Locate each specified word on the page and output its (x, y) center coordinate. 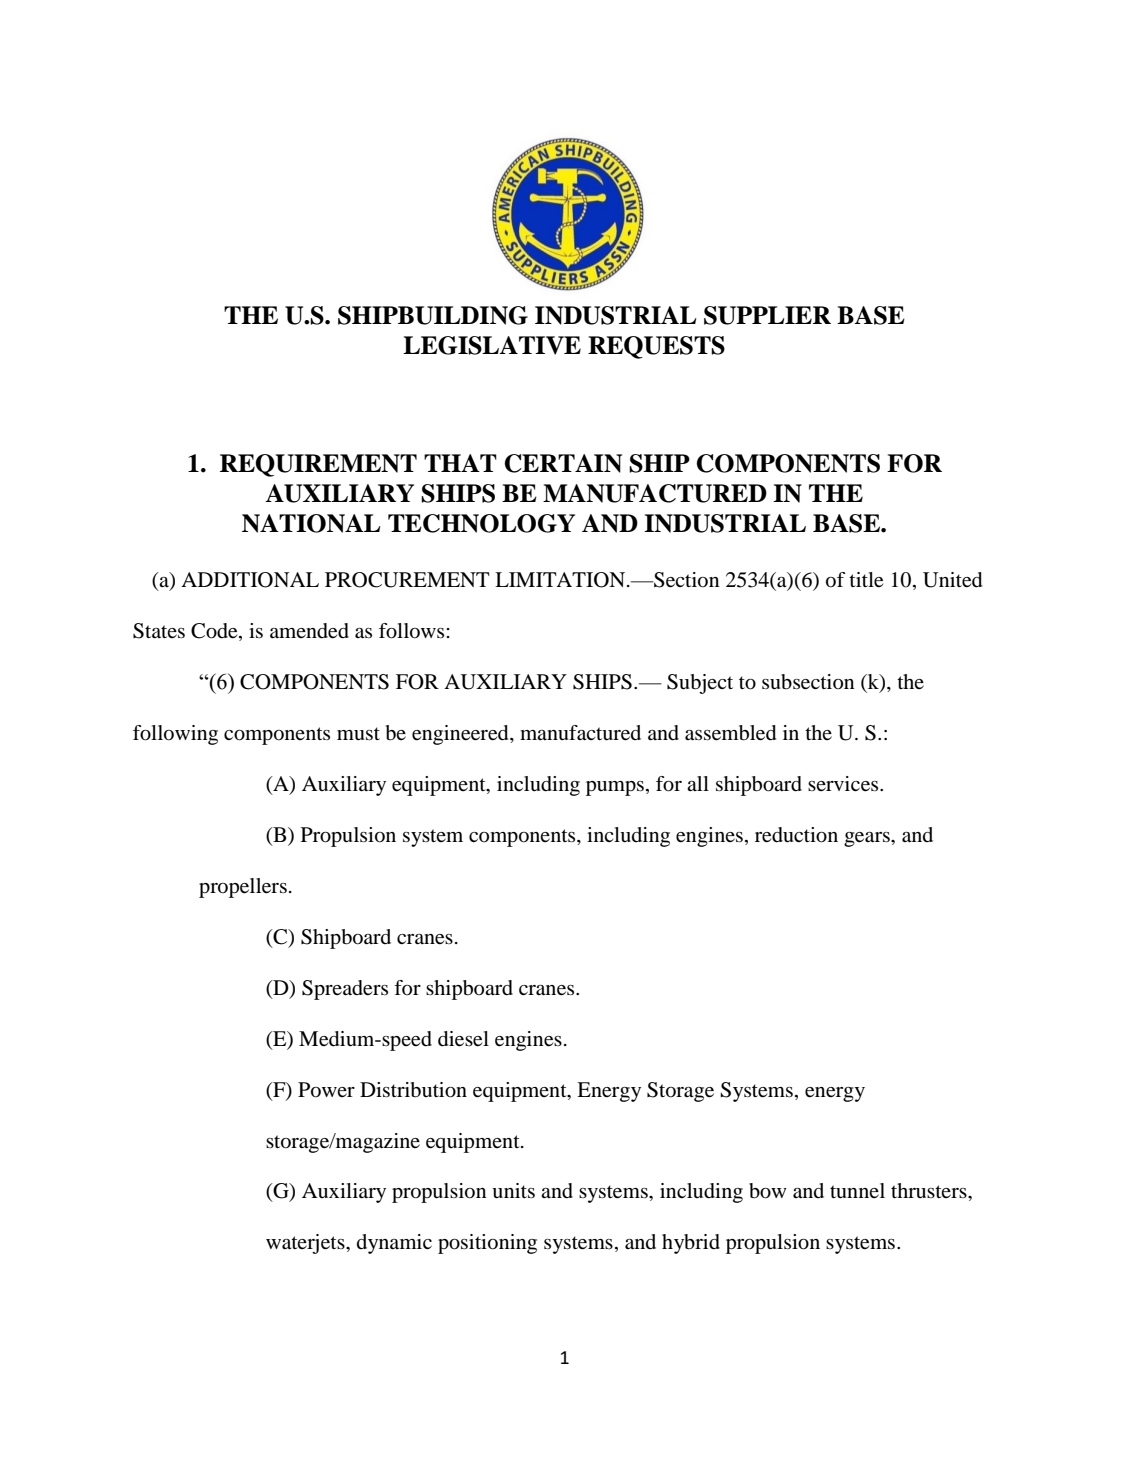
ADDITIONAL (250, 580)
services (844, 784)
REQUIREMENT (318, 465)
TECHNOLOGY (481, 523)
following (175, 735)
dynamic (394, 1244)
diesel (463, 1039)
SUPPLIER (767, 315)
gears (868, 839)
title (866, 580)
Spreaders (345, 990)
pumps (615, 788)
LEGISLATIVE (492, 345)
